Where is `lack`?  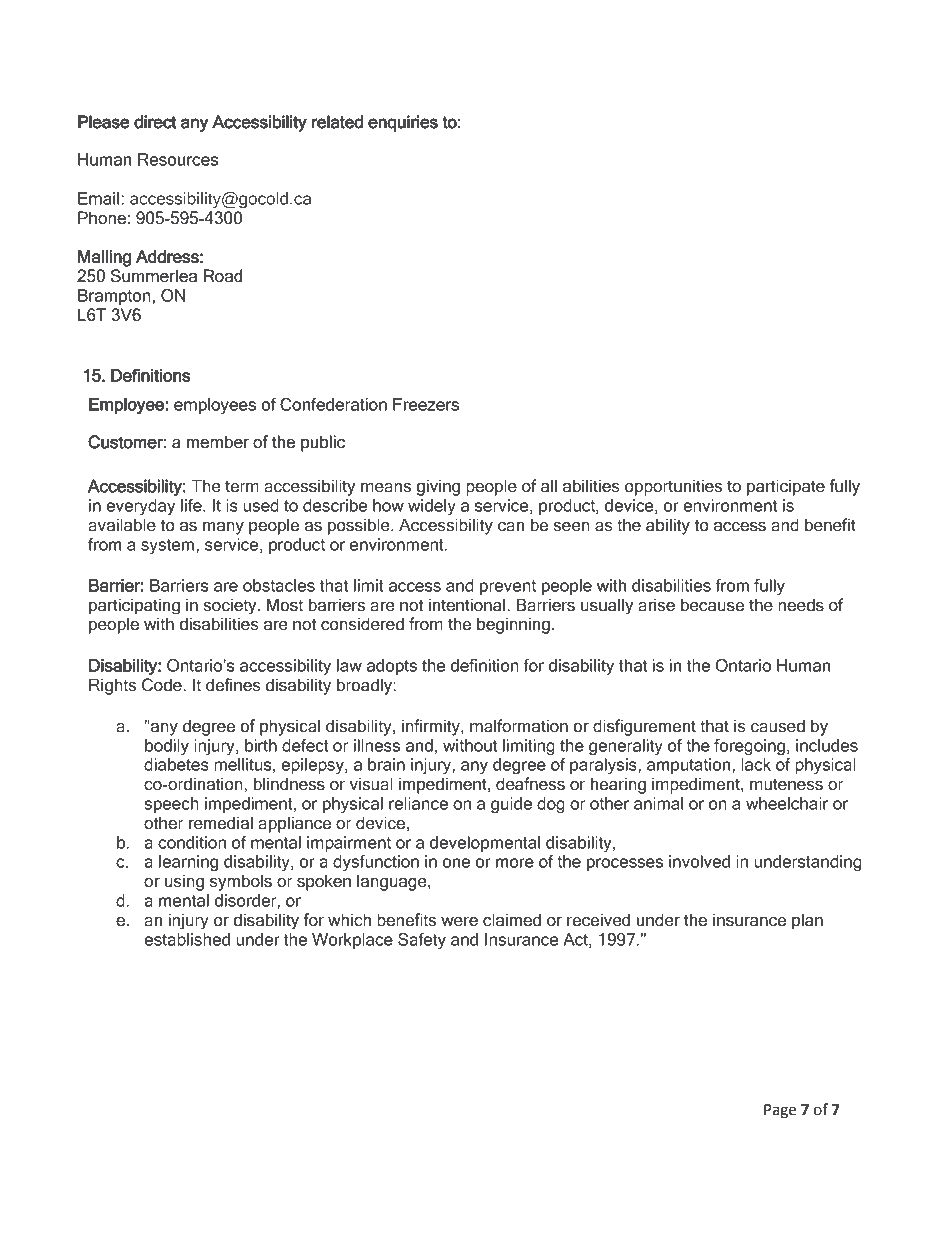
lack is located at coordinates (756, 764).
